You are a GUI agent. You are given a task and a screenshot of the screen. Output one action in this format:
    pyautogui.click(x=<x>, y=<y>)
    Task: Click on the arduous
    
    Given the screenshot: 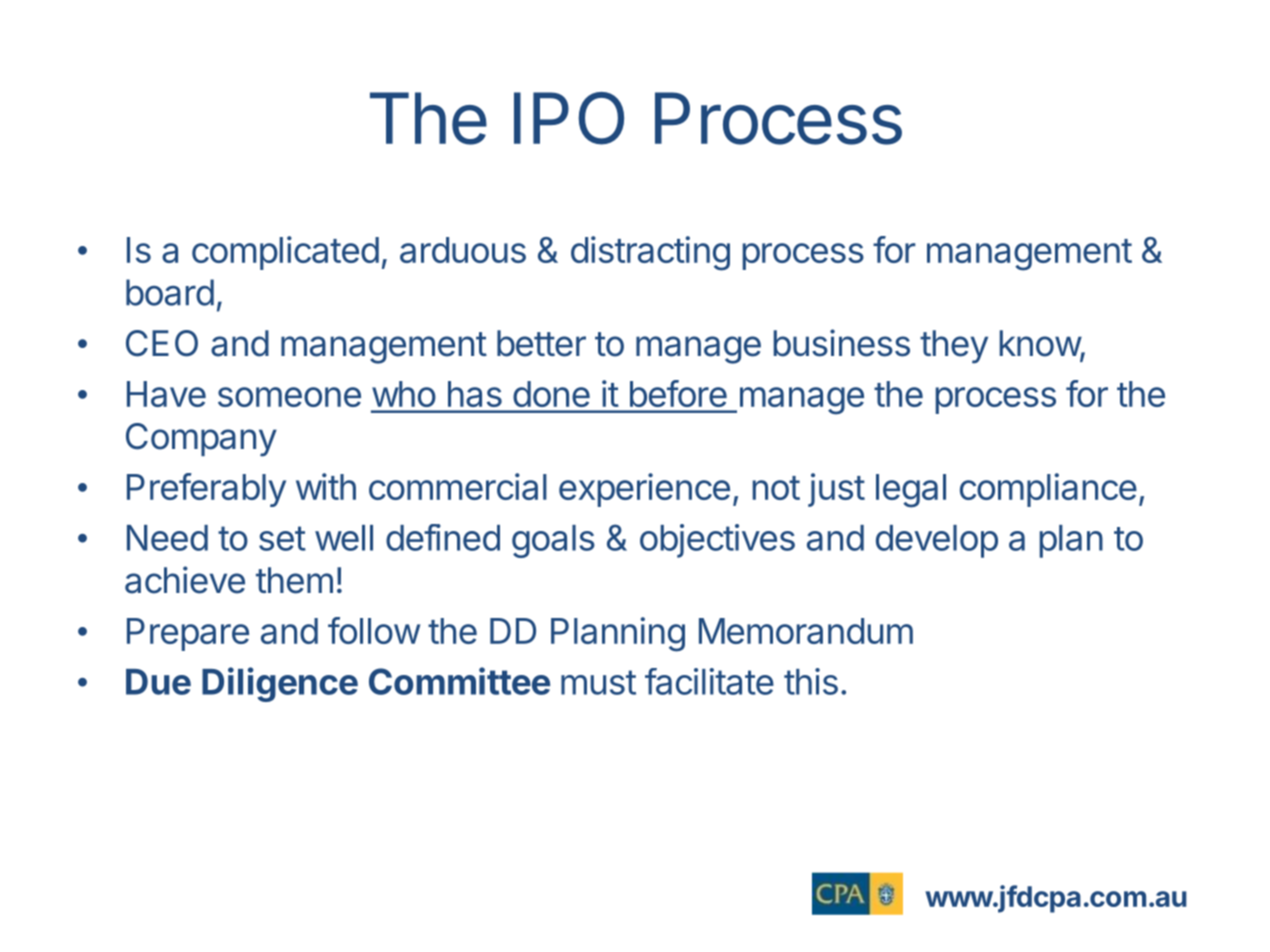 What is the action you would take?
    pyautogui.click(x=463, y=250)
